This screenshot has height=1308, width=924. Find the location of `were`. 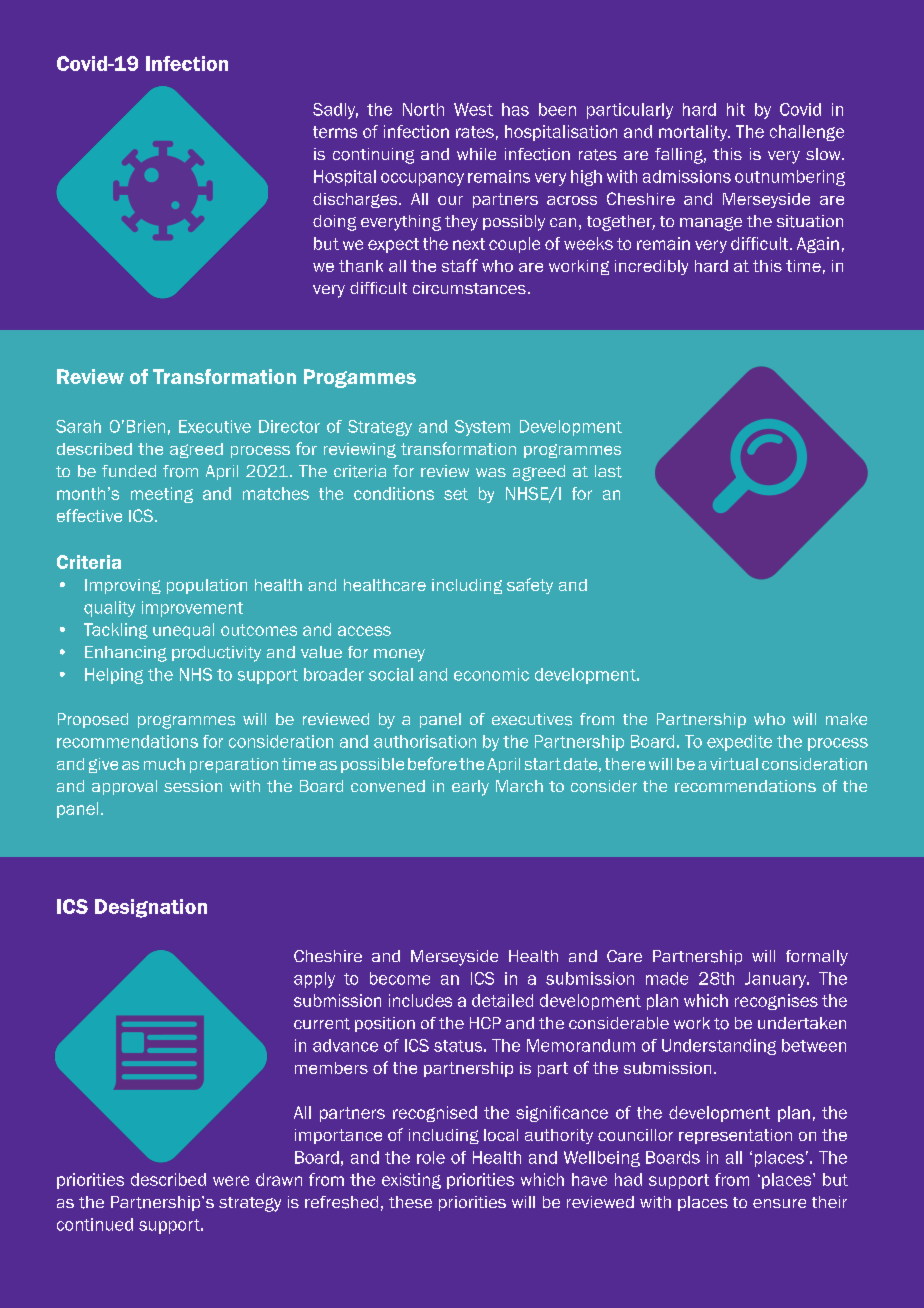

were is located at coordinates (231, 1181).
